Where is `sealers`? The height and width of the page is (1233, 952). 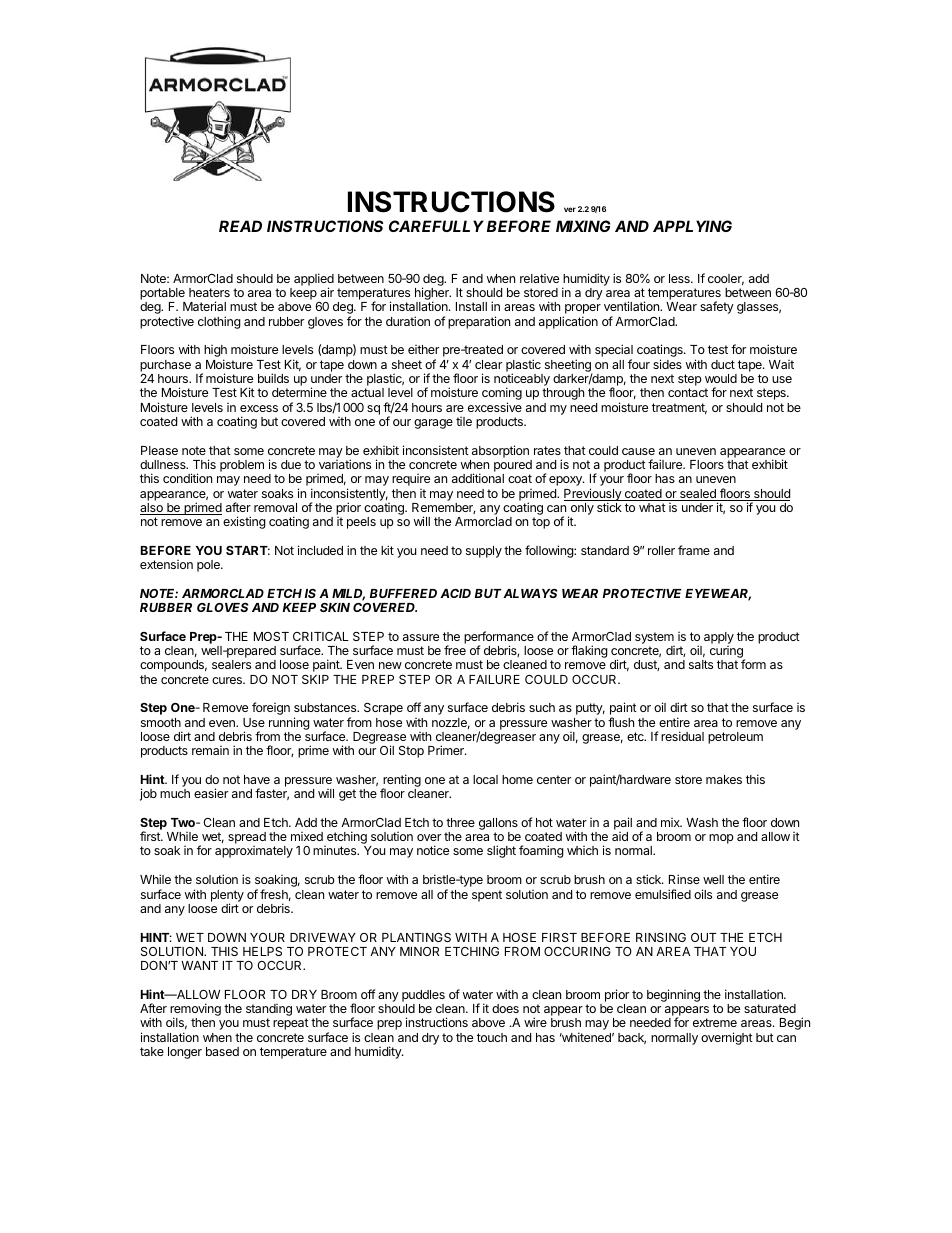
sealers is located at coordinates (231, 664).
